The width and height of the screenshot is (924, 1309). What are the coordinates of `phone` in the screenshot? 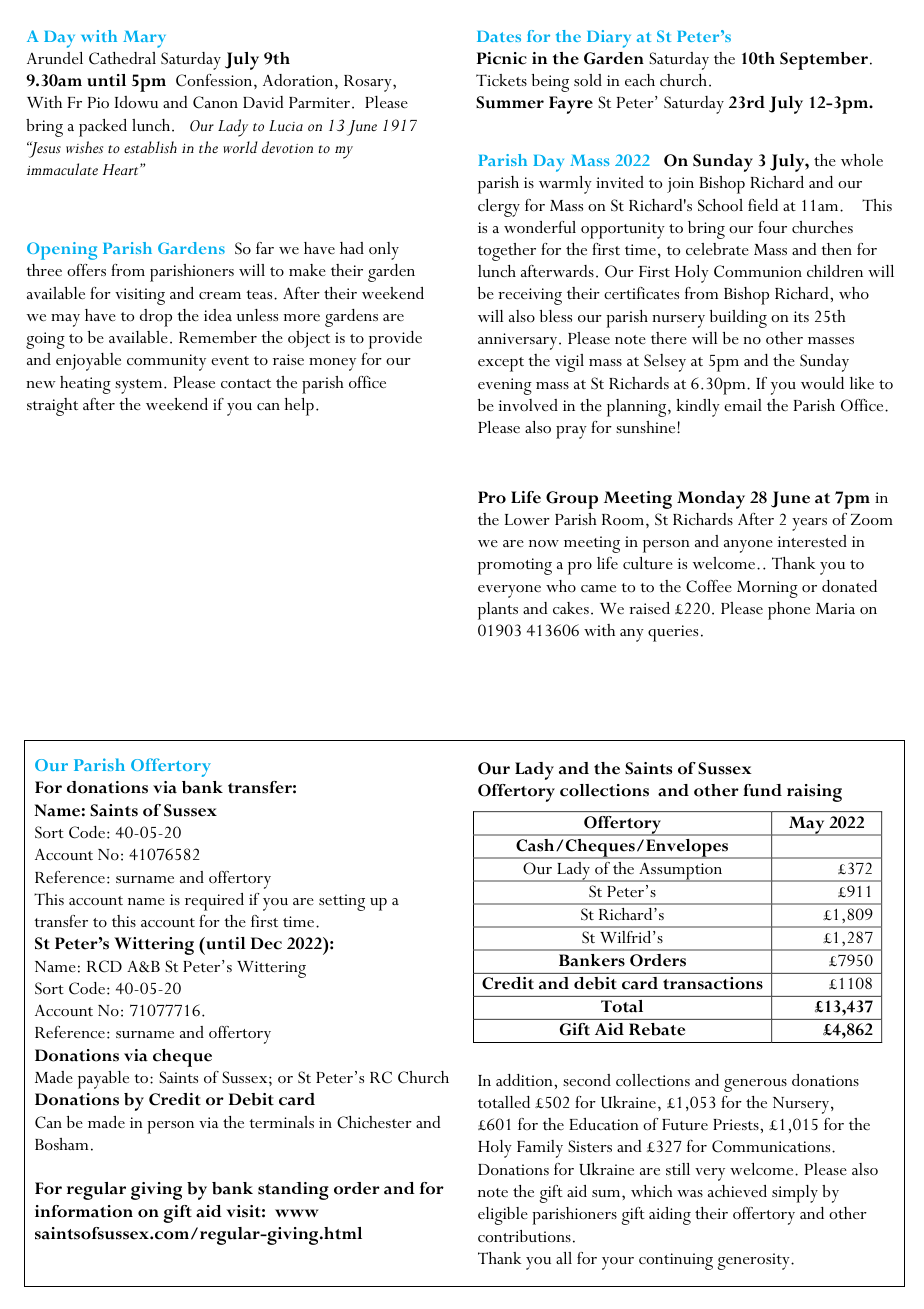 It's located at (789, 611).
